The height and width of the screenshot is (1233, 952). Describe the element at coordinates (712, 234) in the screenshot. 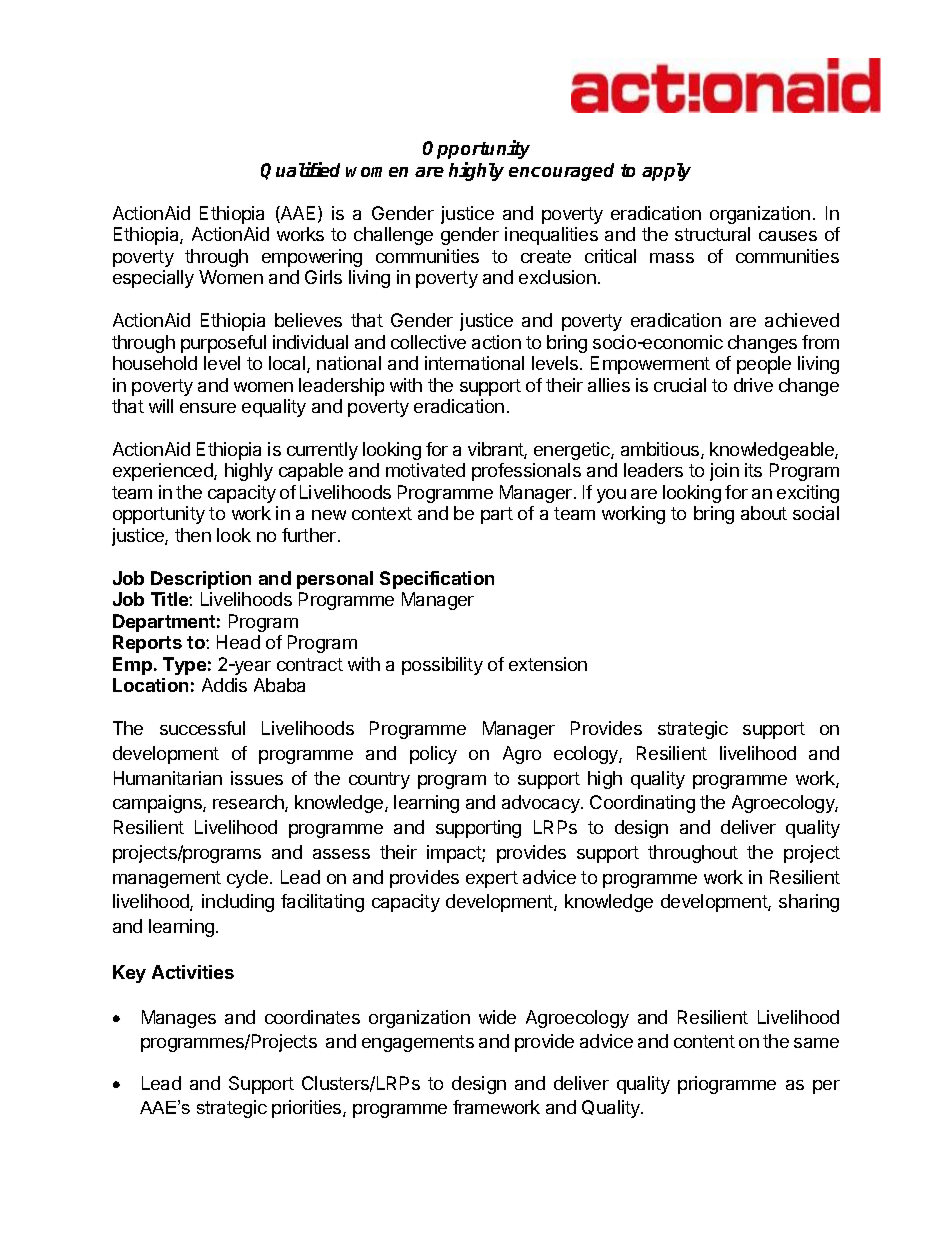

I see `structural` at that location.
